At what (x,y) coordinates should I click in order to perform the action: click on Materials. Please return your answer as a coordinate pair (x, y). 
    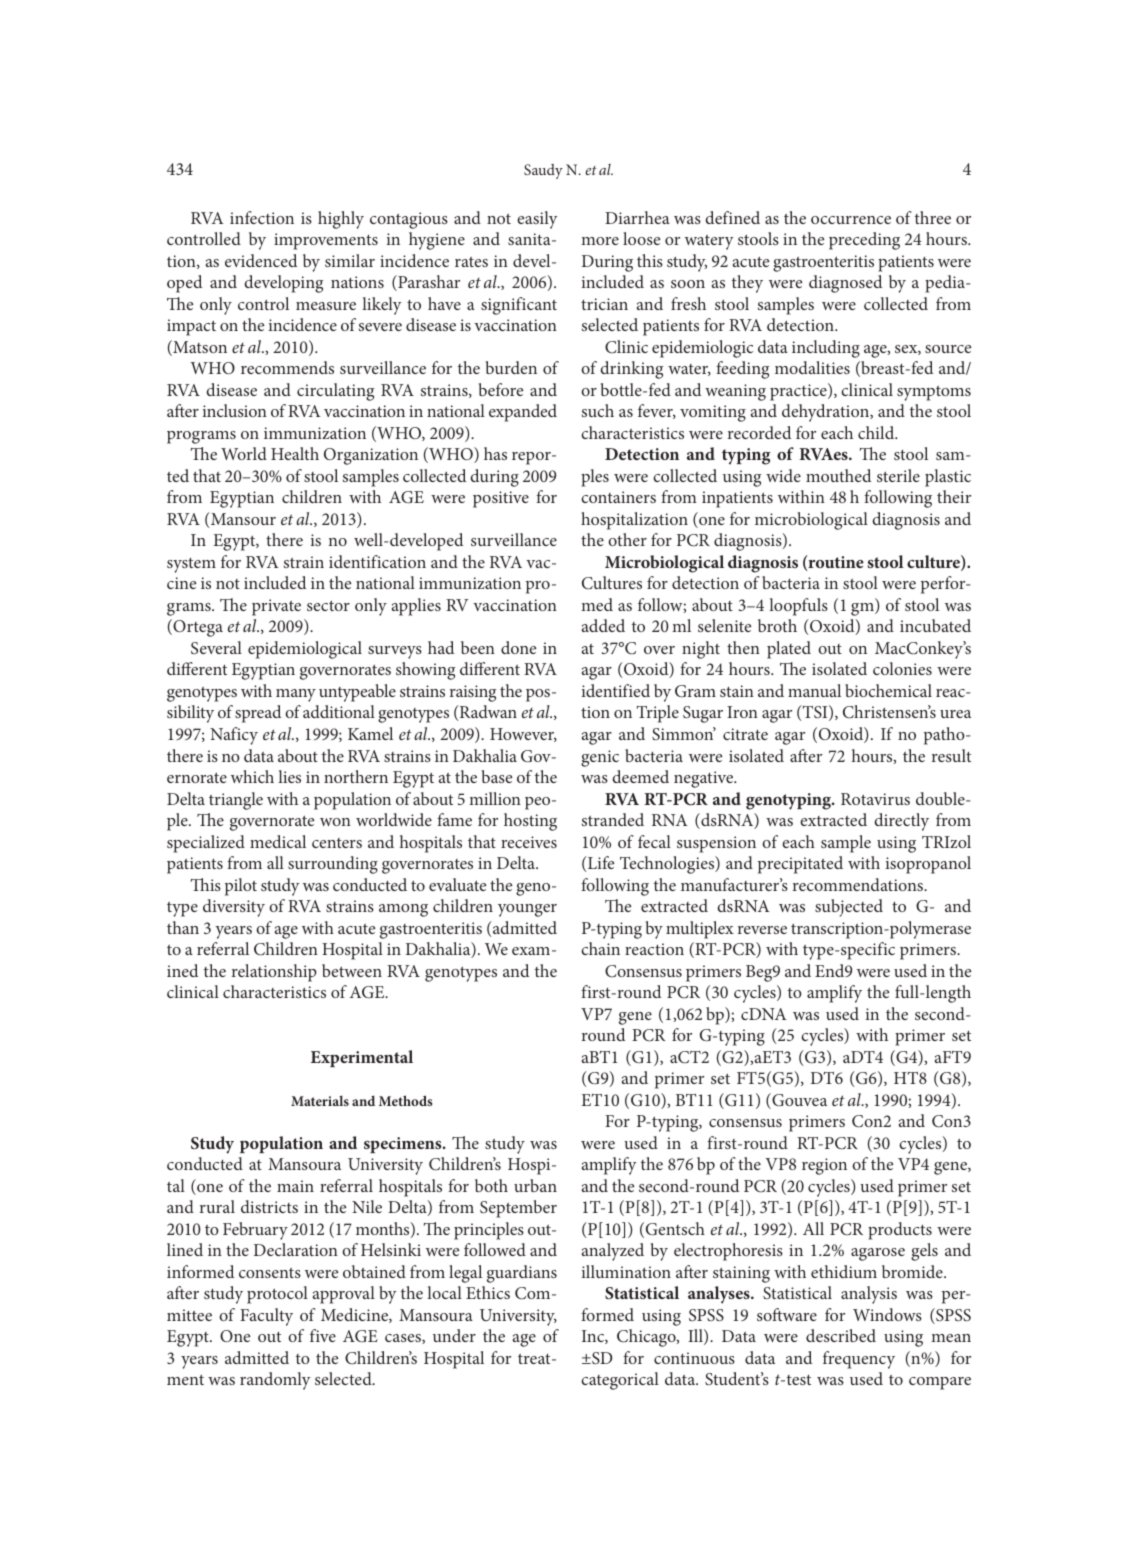
    Looking at the image, I should click on (320, 1100).
